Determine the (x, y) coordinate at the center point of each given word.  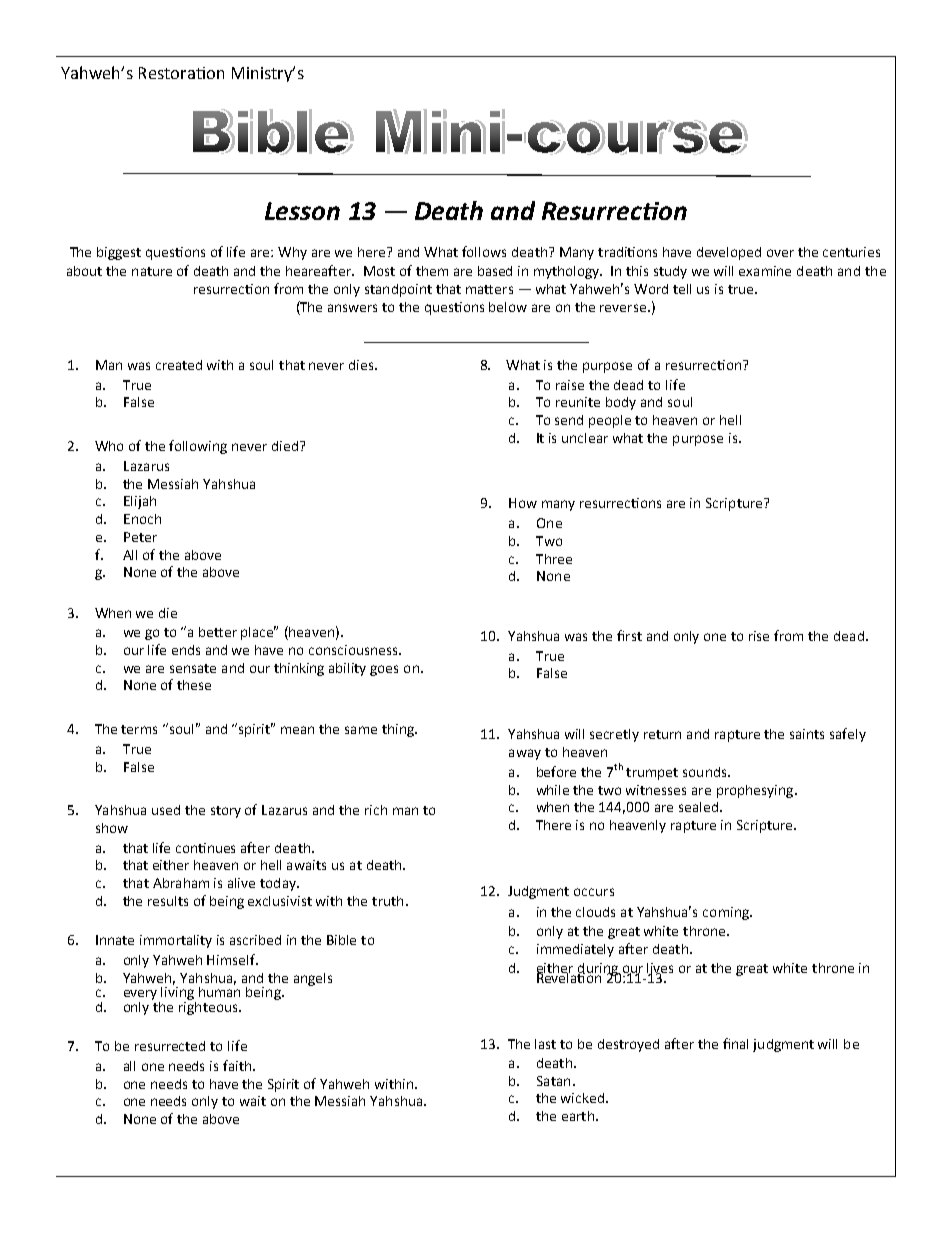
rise (759, 636)
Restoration (181, 73)
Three (554, 559)
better (218, 632)
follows (484, 251)
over (780, 253)
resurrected (170, 1046)
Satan (553, 1081)
